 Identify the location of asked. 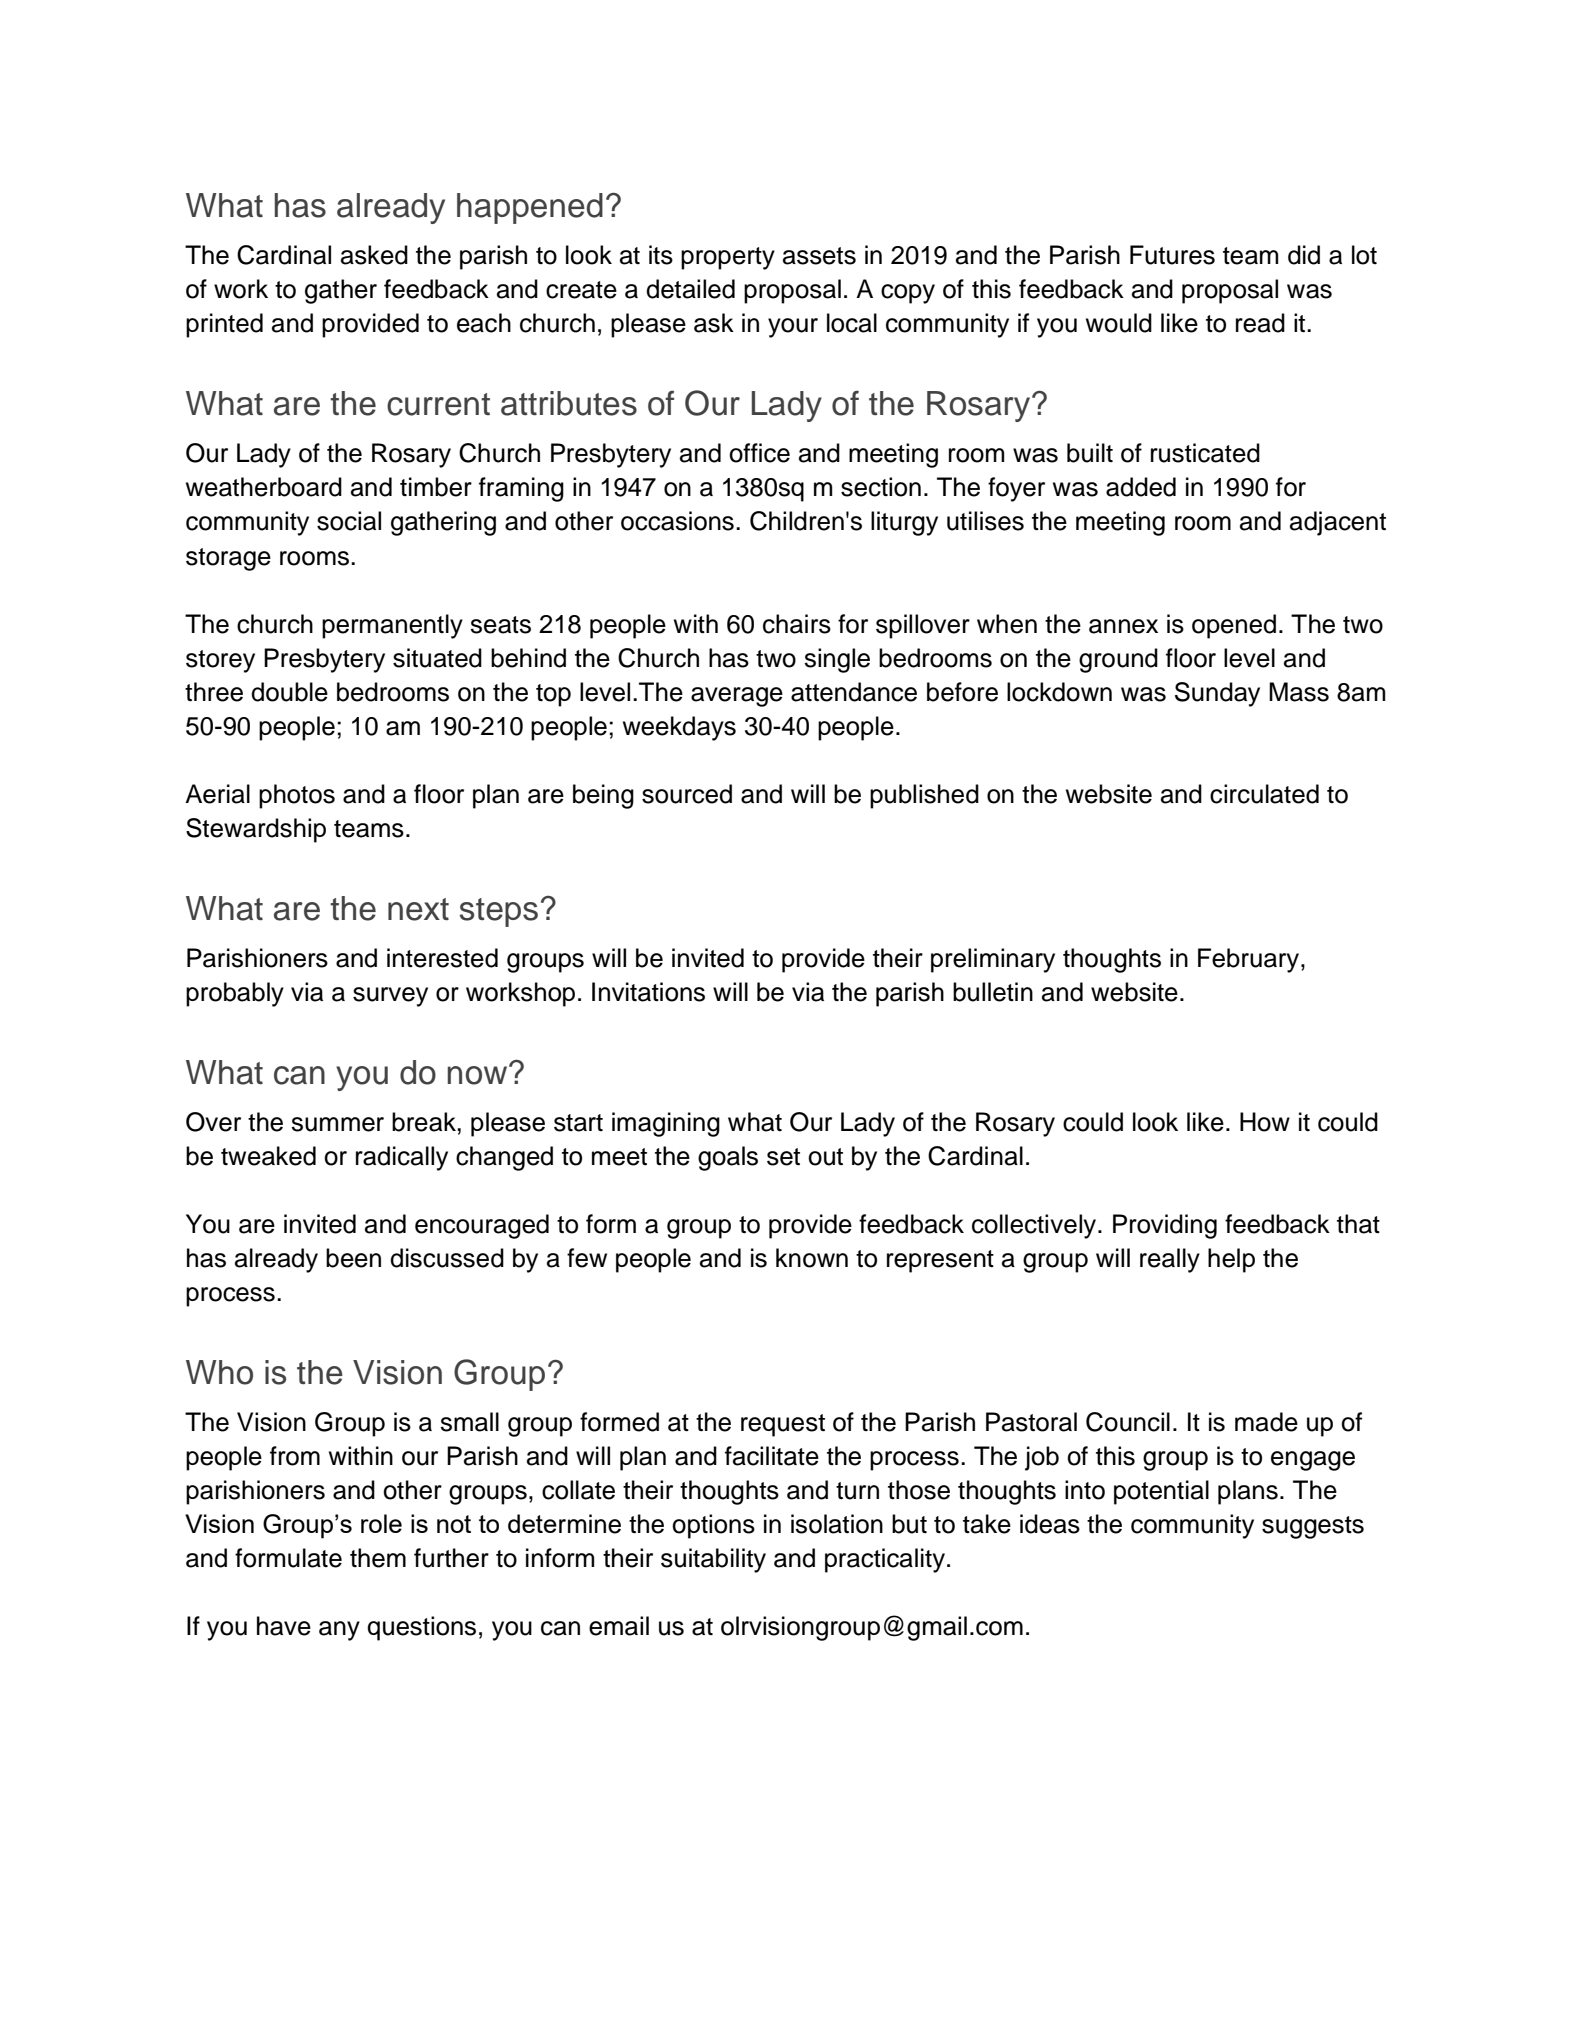
(374, 255).
